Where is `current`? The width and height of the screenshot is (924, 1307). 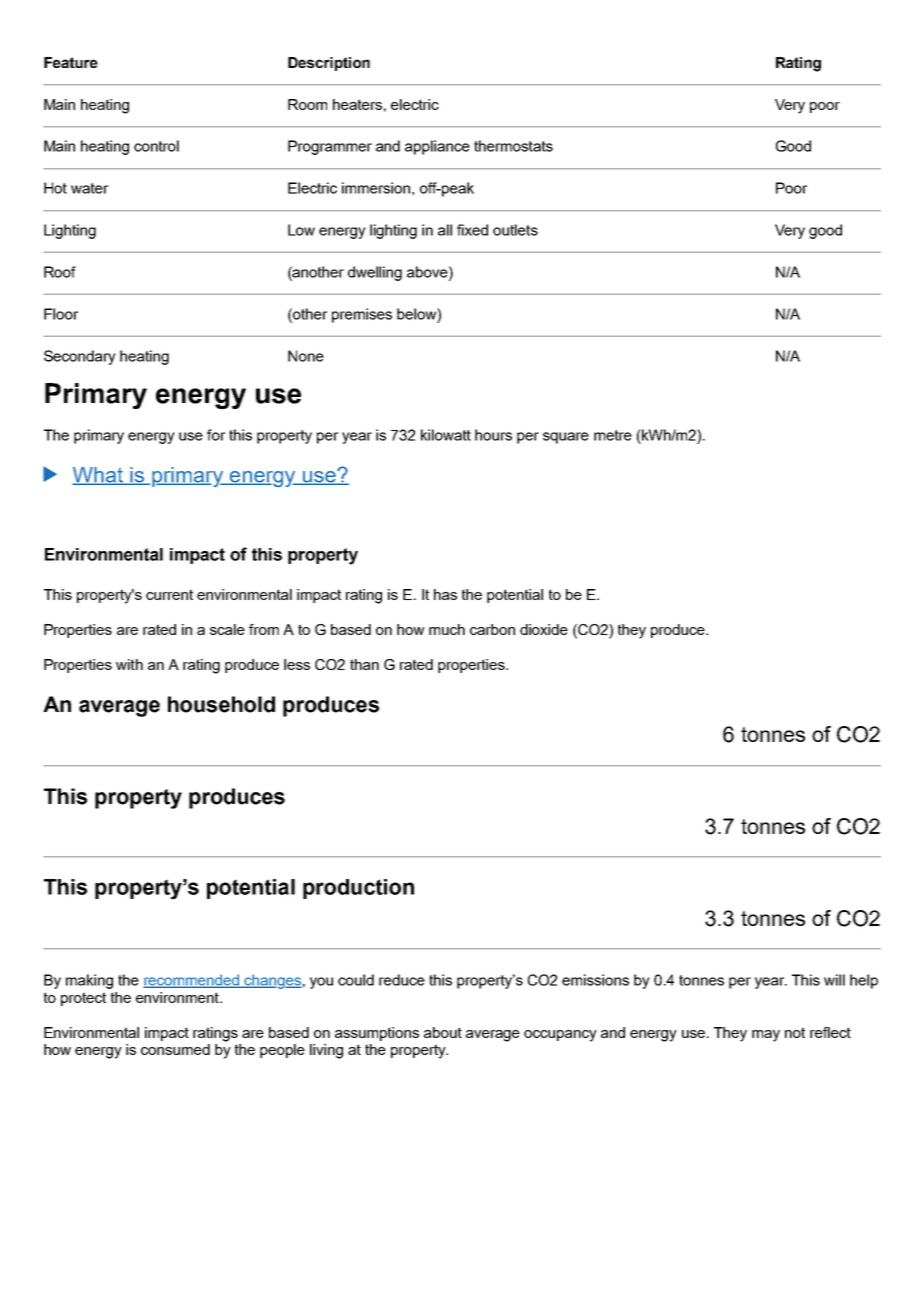 current is located at coordinates (169, 594).
